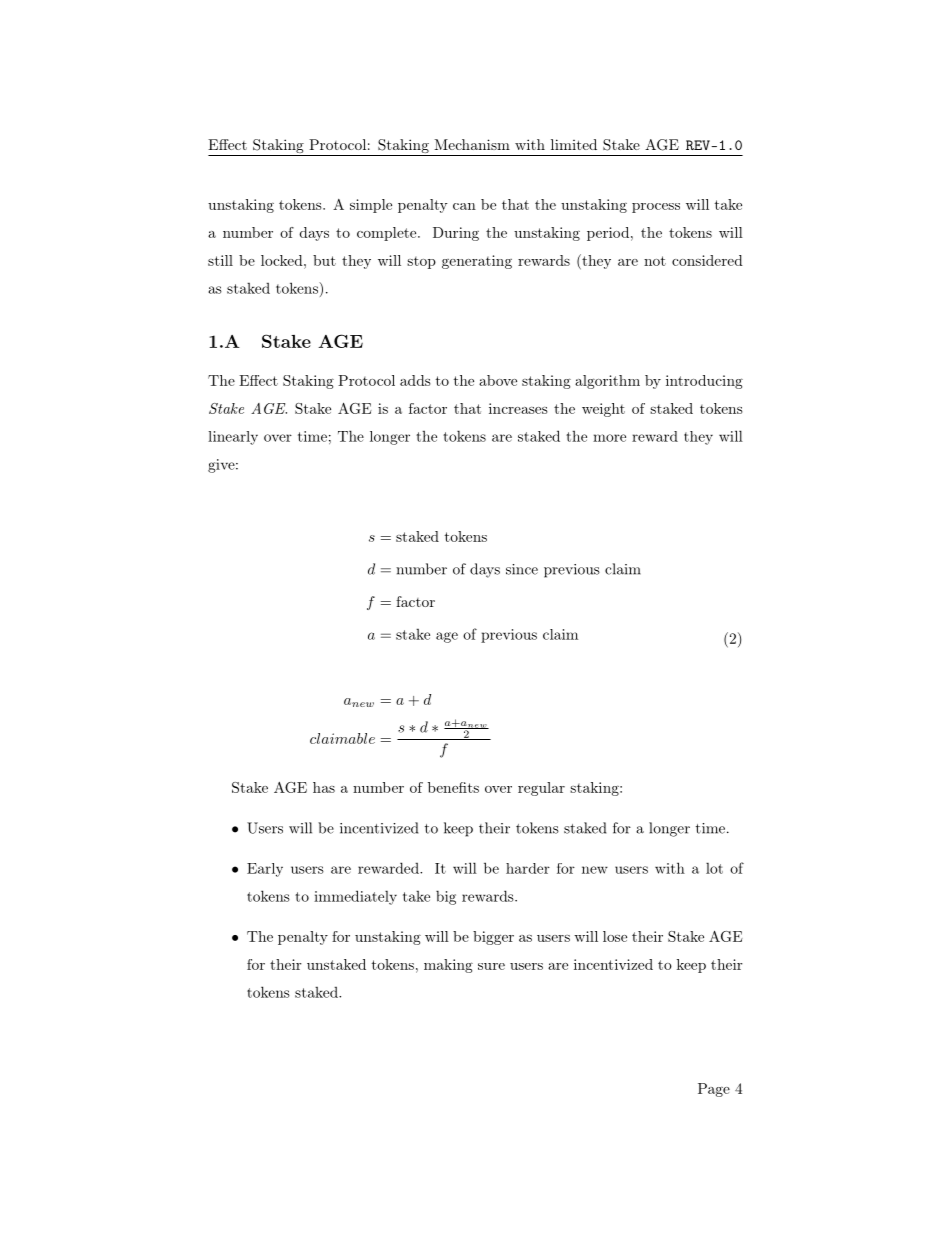  I want to click on more, so click(609, 438).
